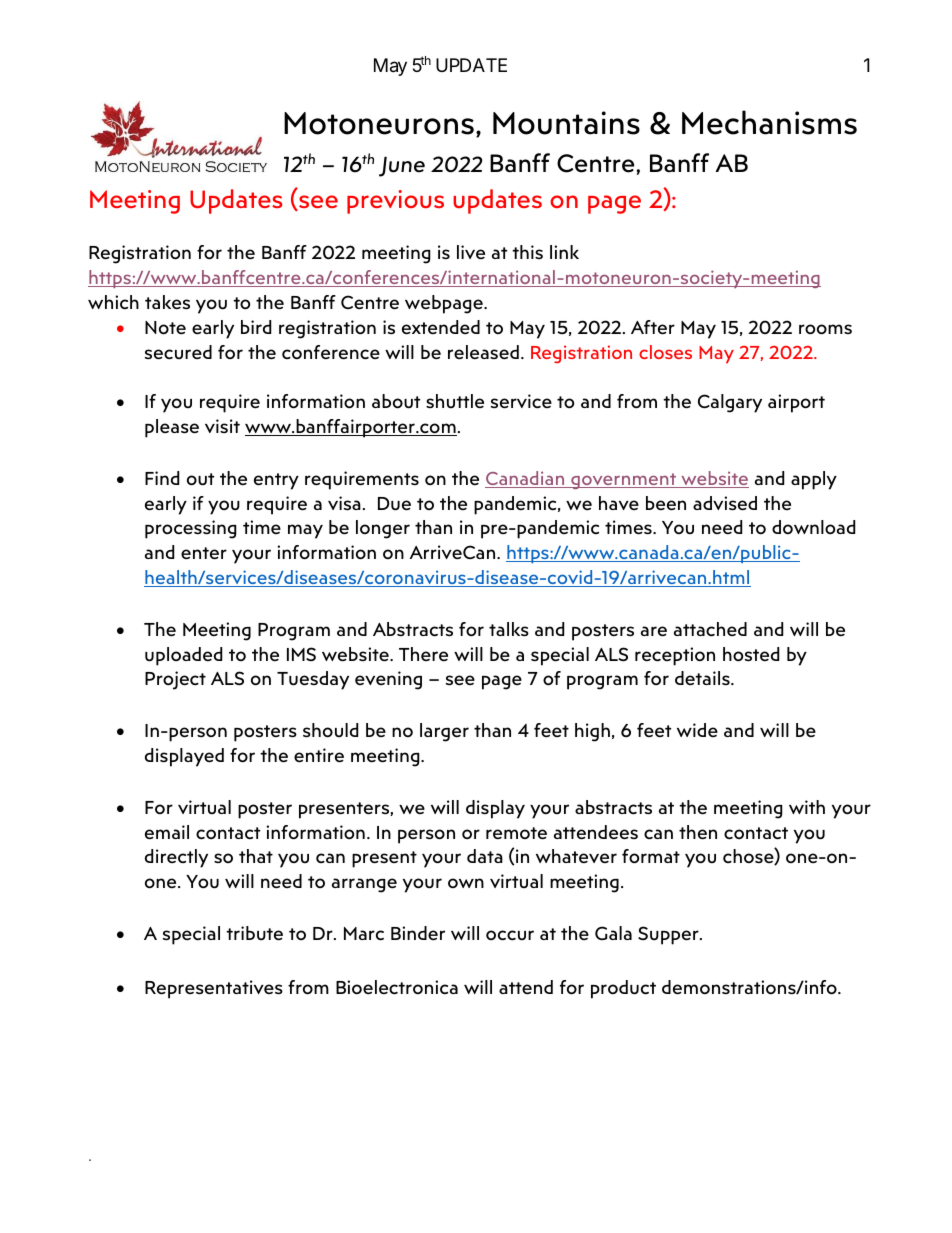 Image resolution: width=952 pixels, height=1233 pixels. What do you see at coordinates (222, 426) in the screenshot?
I see `visit` at bounding box center [222, 426].
